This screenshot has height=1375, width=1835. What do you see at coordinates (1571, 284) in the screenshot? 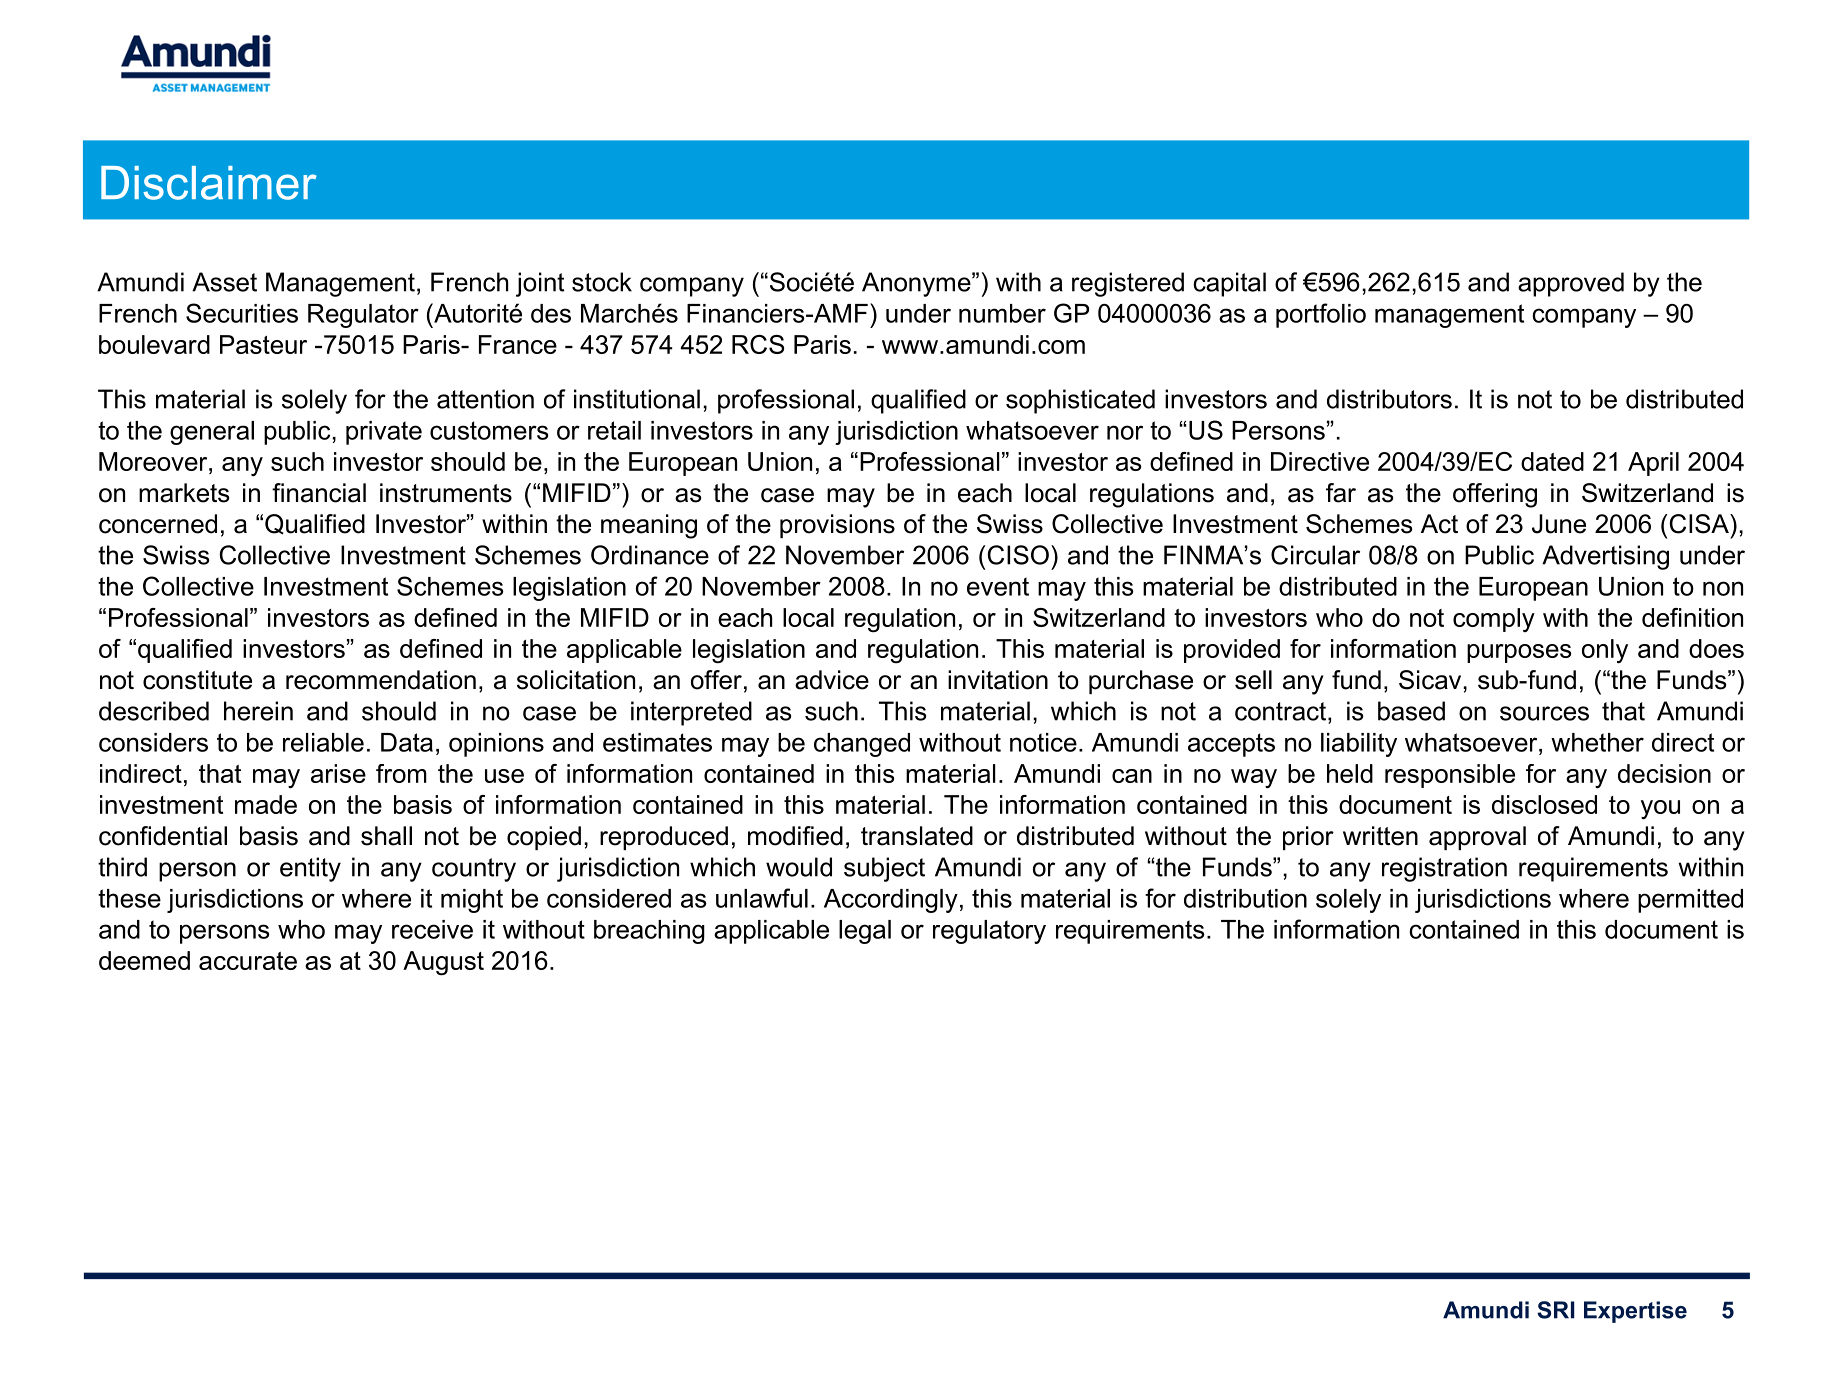
I see `approved` at bounding box center [1571, 284].
